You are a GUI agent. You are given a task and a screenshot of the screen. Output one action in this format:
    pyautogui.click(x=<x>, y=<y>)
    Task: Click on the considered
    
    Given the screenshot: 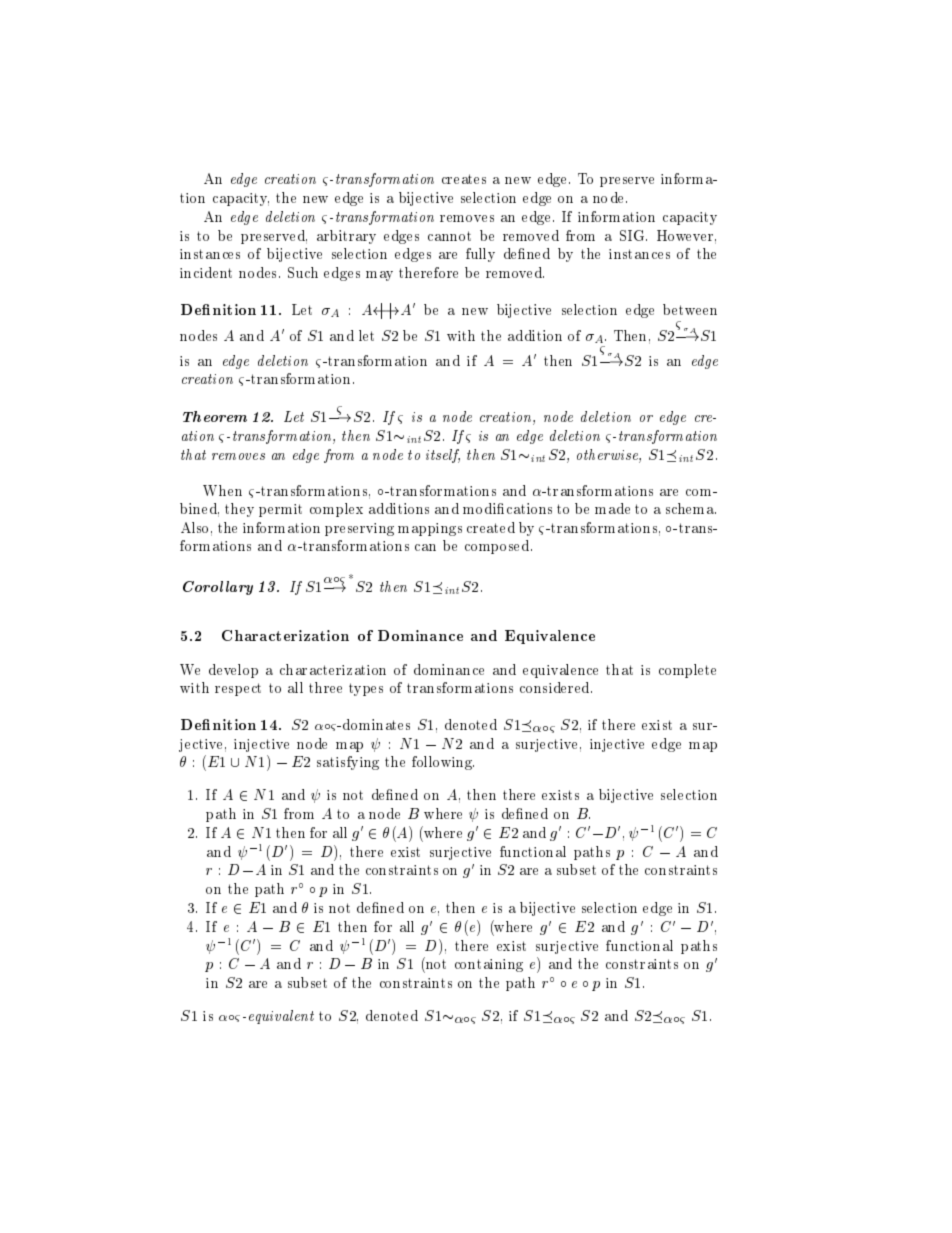 What is the action you would take?
    pyautogui.click(x=556, y=687)
